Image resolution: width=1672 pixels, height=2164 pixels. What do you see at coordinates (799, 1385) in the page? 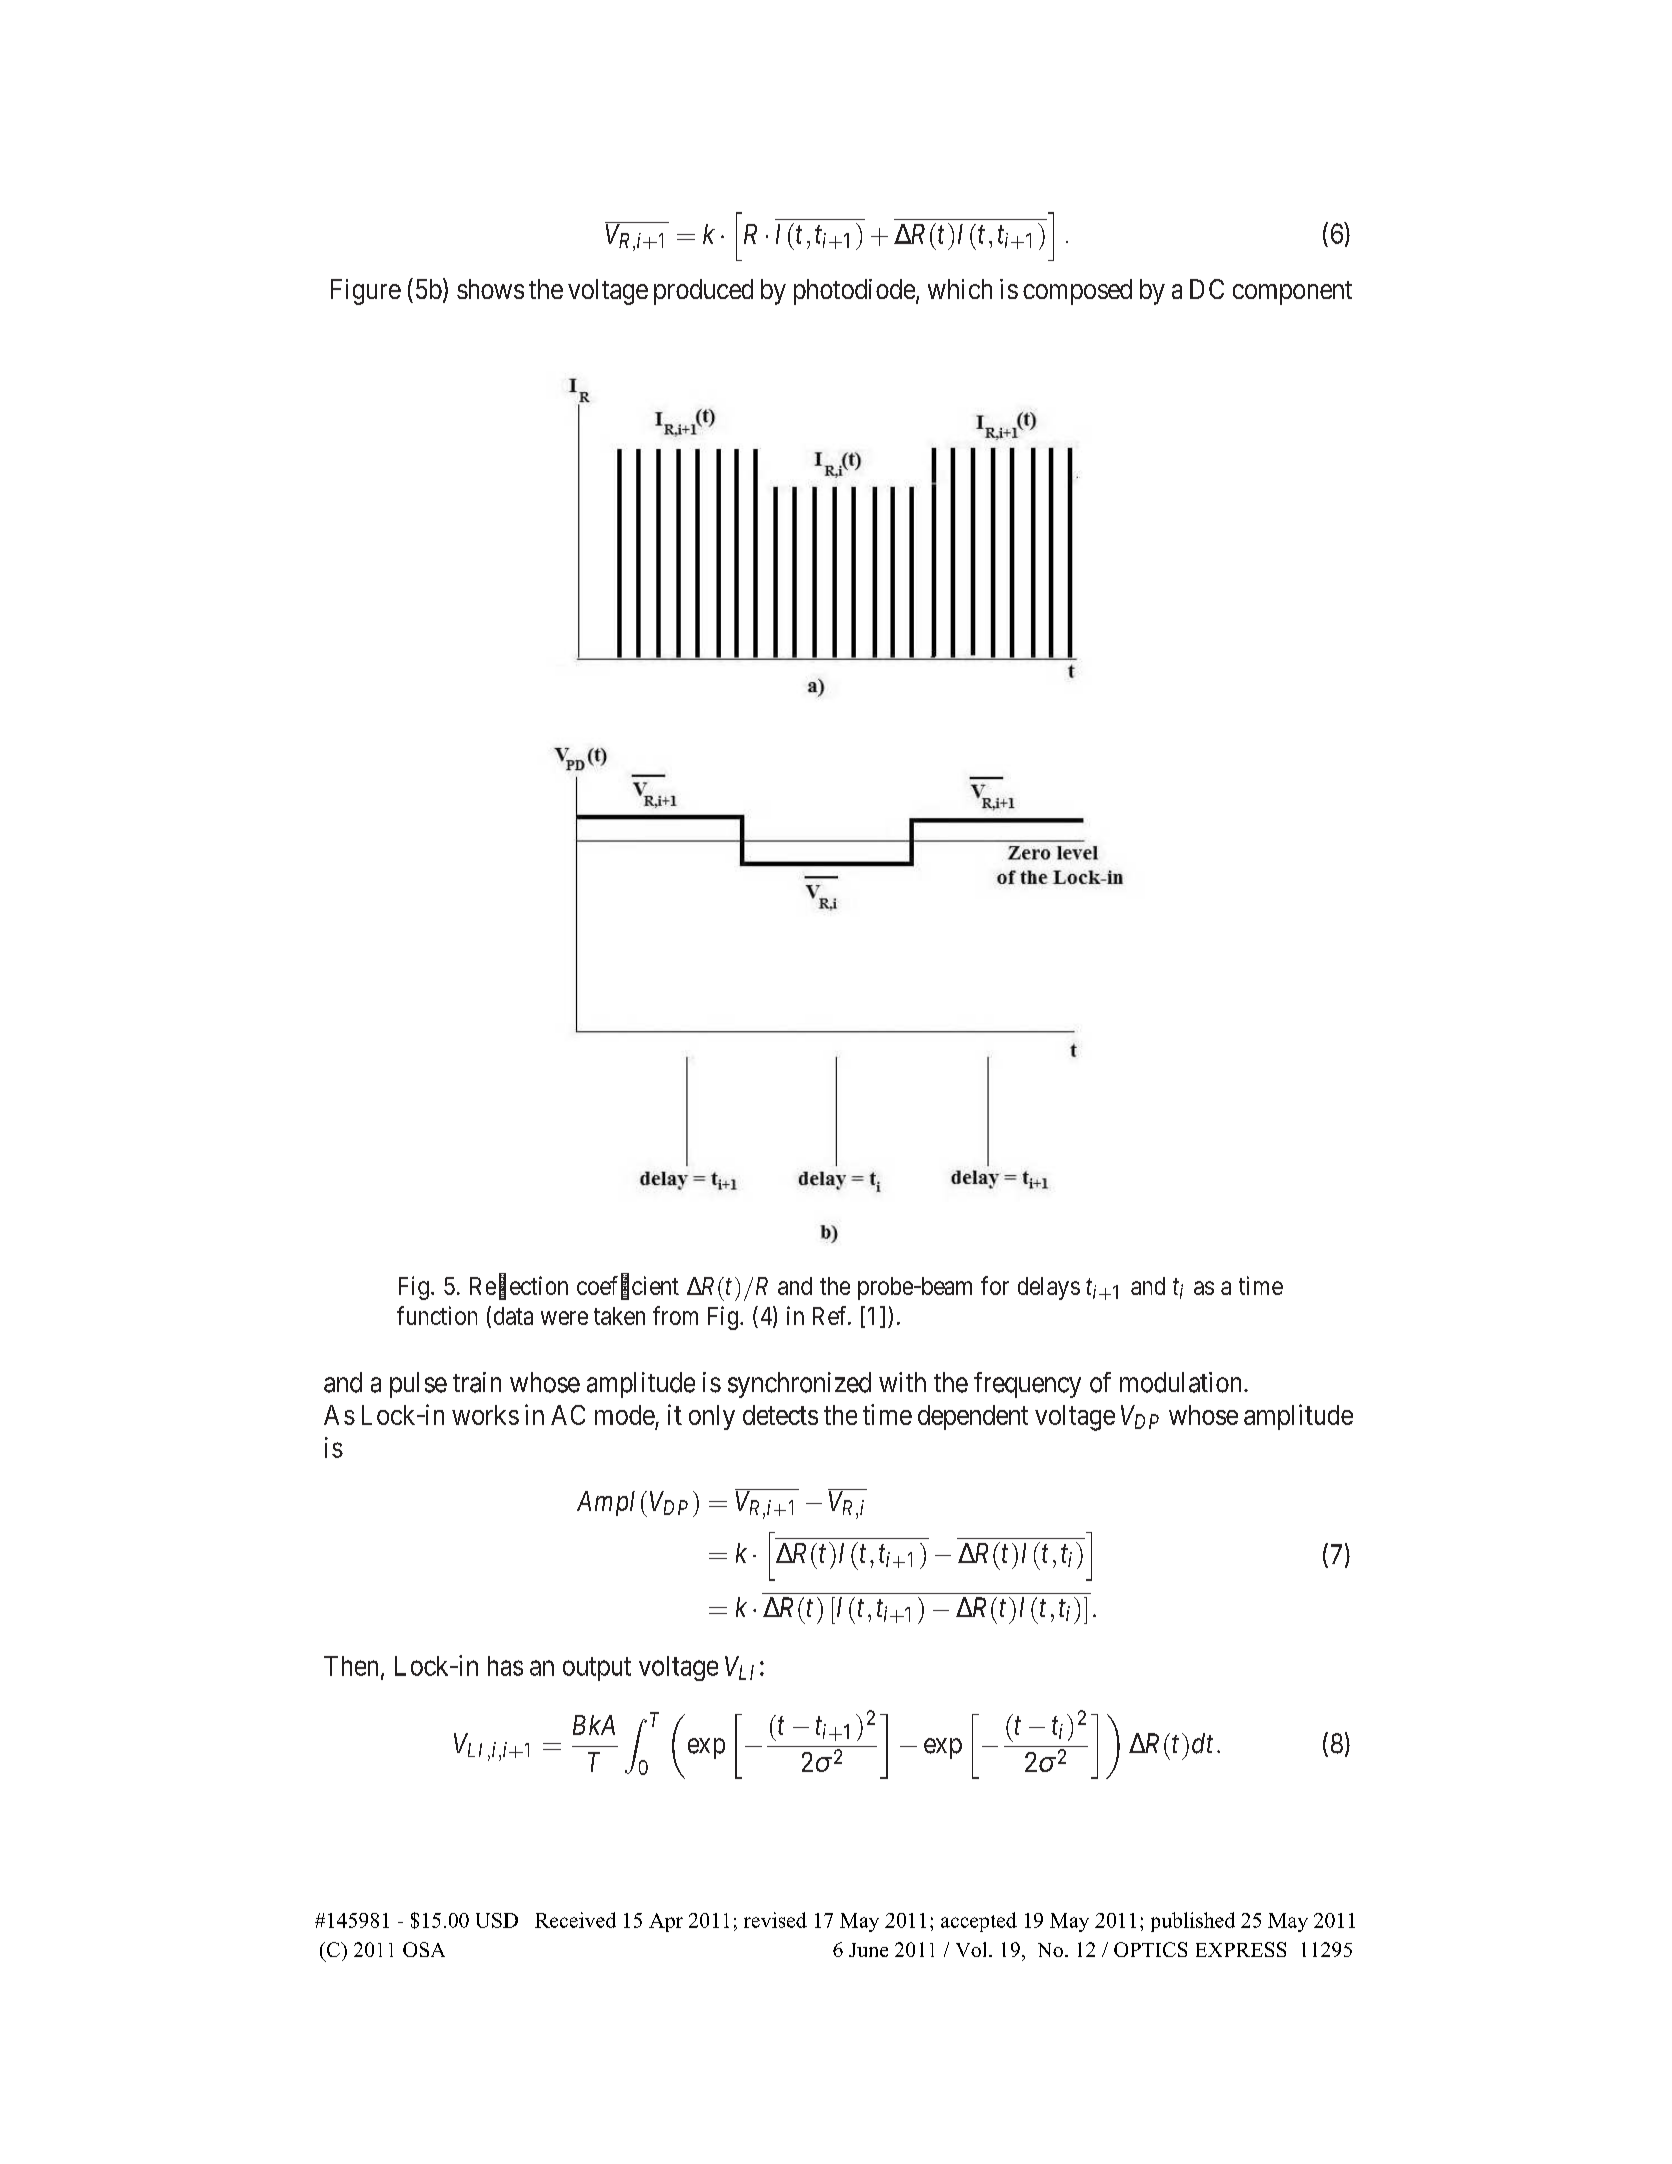
I see `synchronized` at bounding box center [799, 1385].
